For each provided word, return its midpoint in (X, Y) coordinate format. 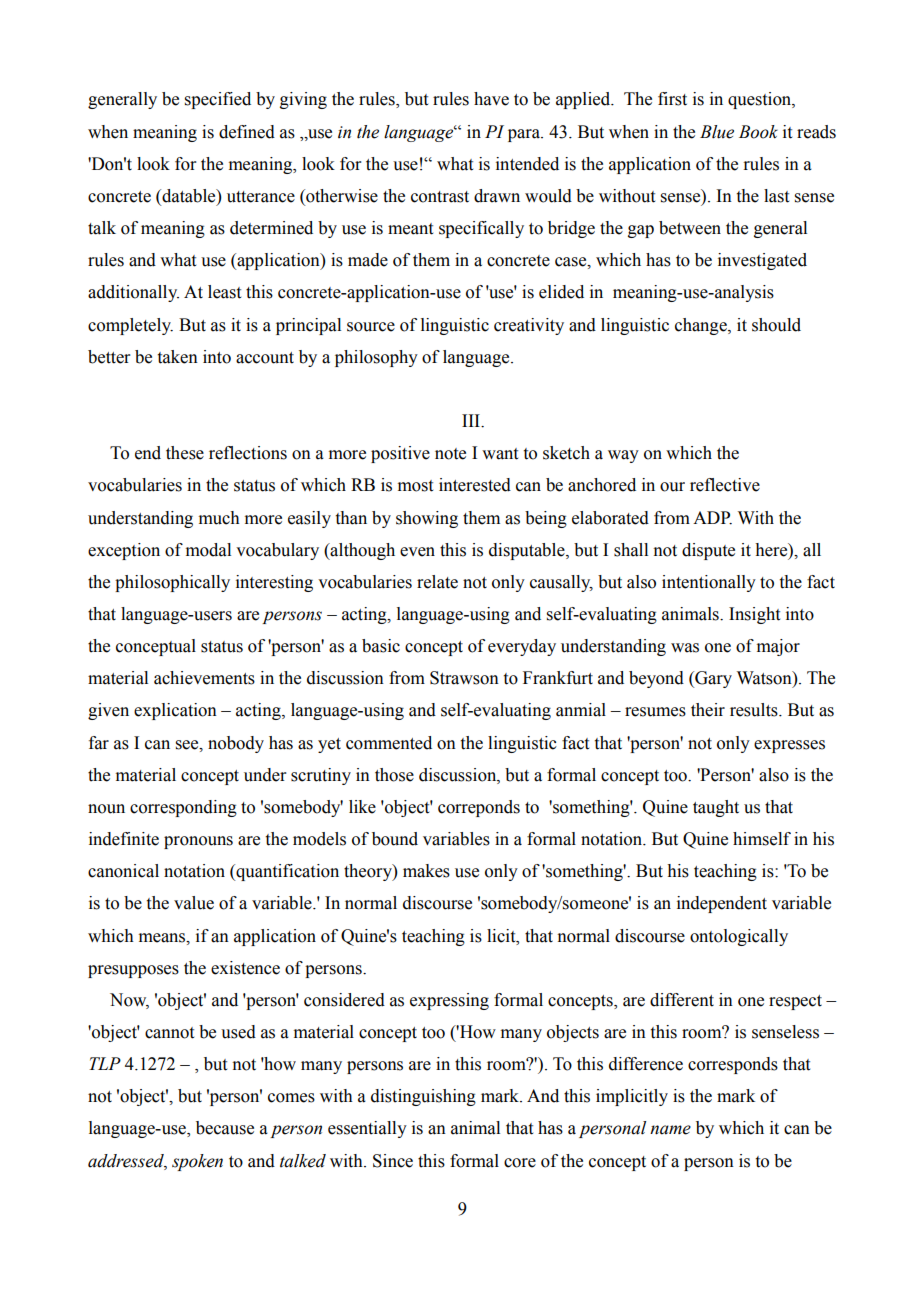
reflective (725, 485)
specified (218, 100)
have (491, 99)
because (225, 1128)
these (185, 453)
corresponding (183, 808)
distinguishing (423, 1097)
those (394, 775)
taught (716, 808)
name (670, 1130)
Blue (717, 132)
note (450, 454)
